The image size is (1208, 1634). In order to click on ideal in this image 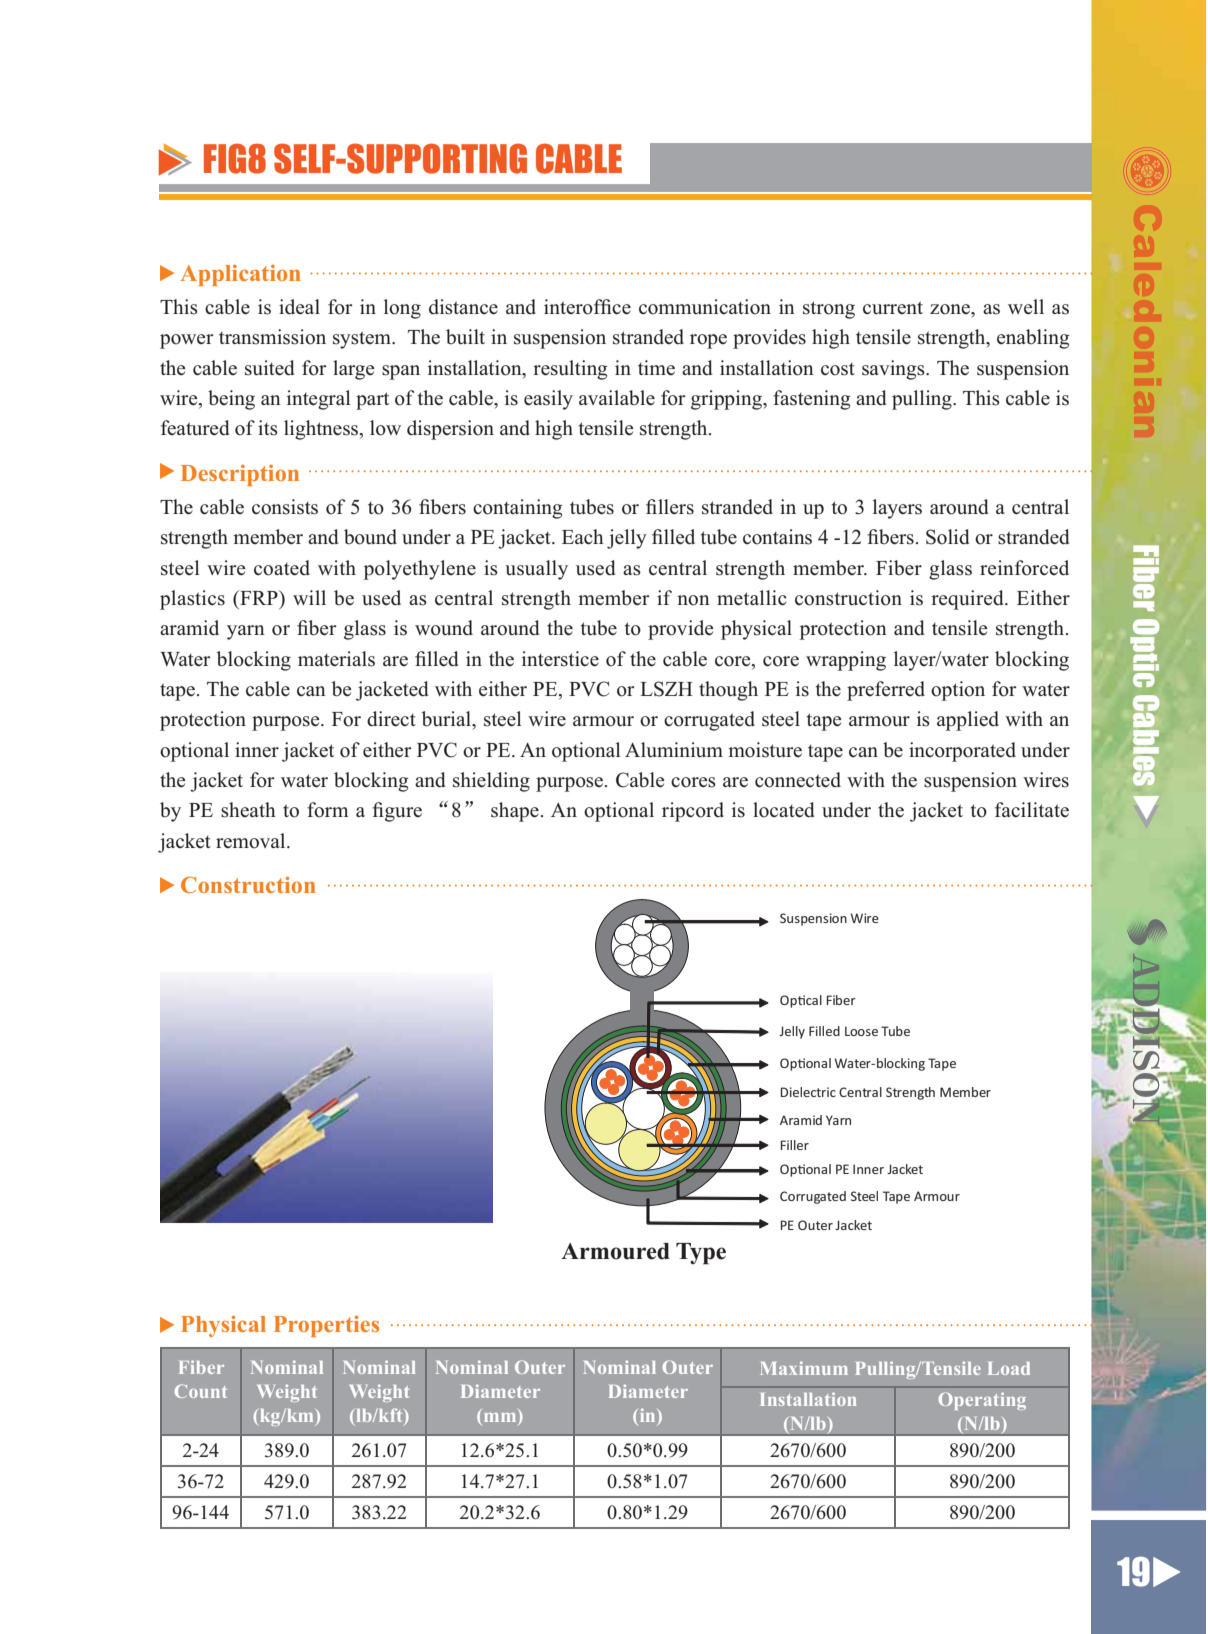, I will do `click(299, 307)`.
